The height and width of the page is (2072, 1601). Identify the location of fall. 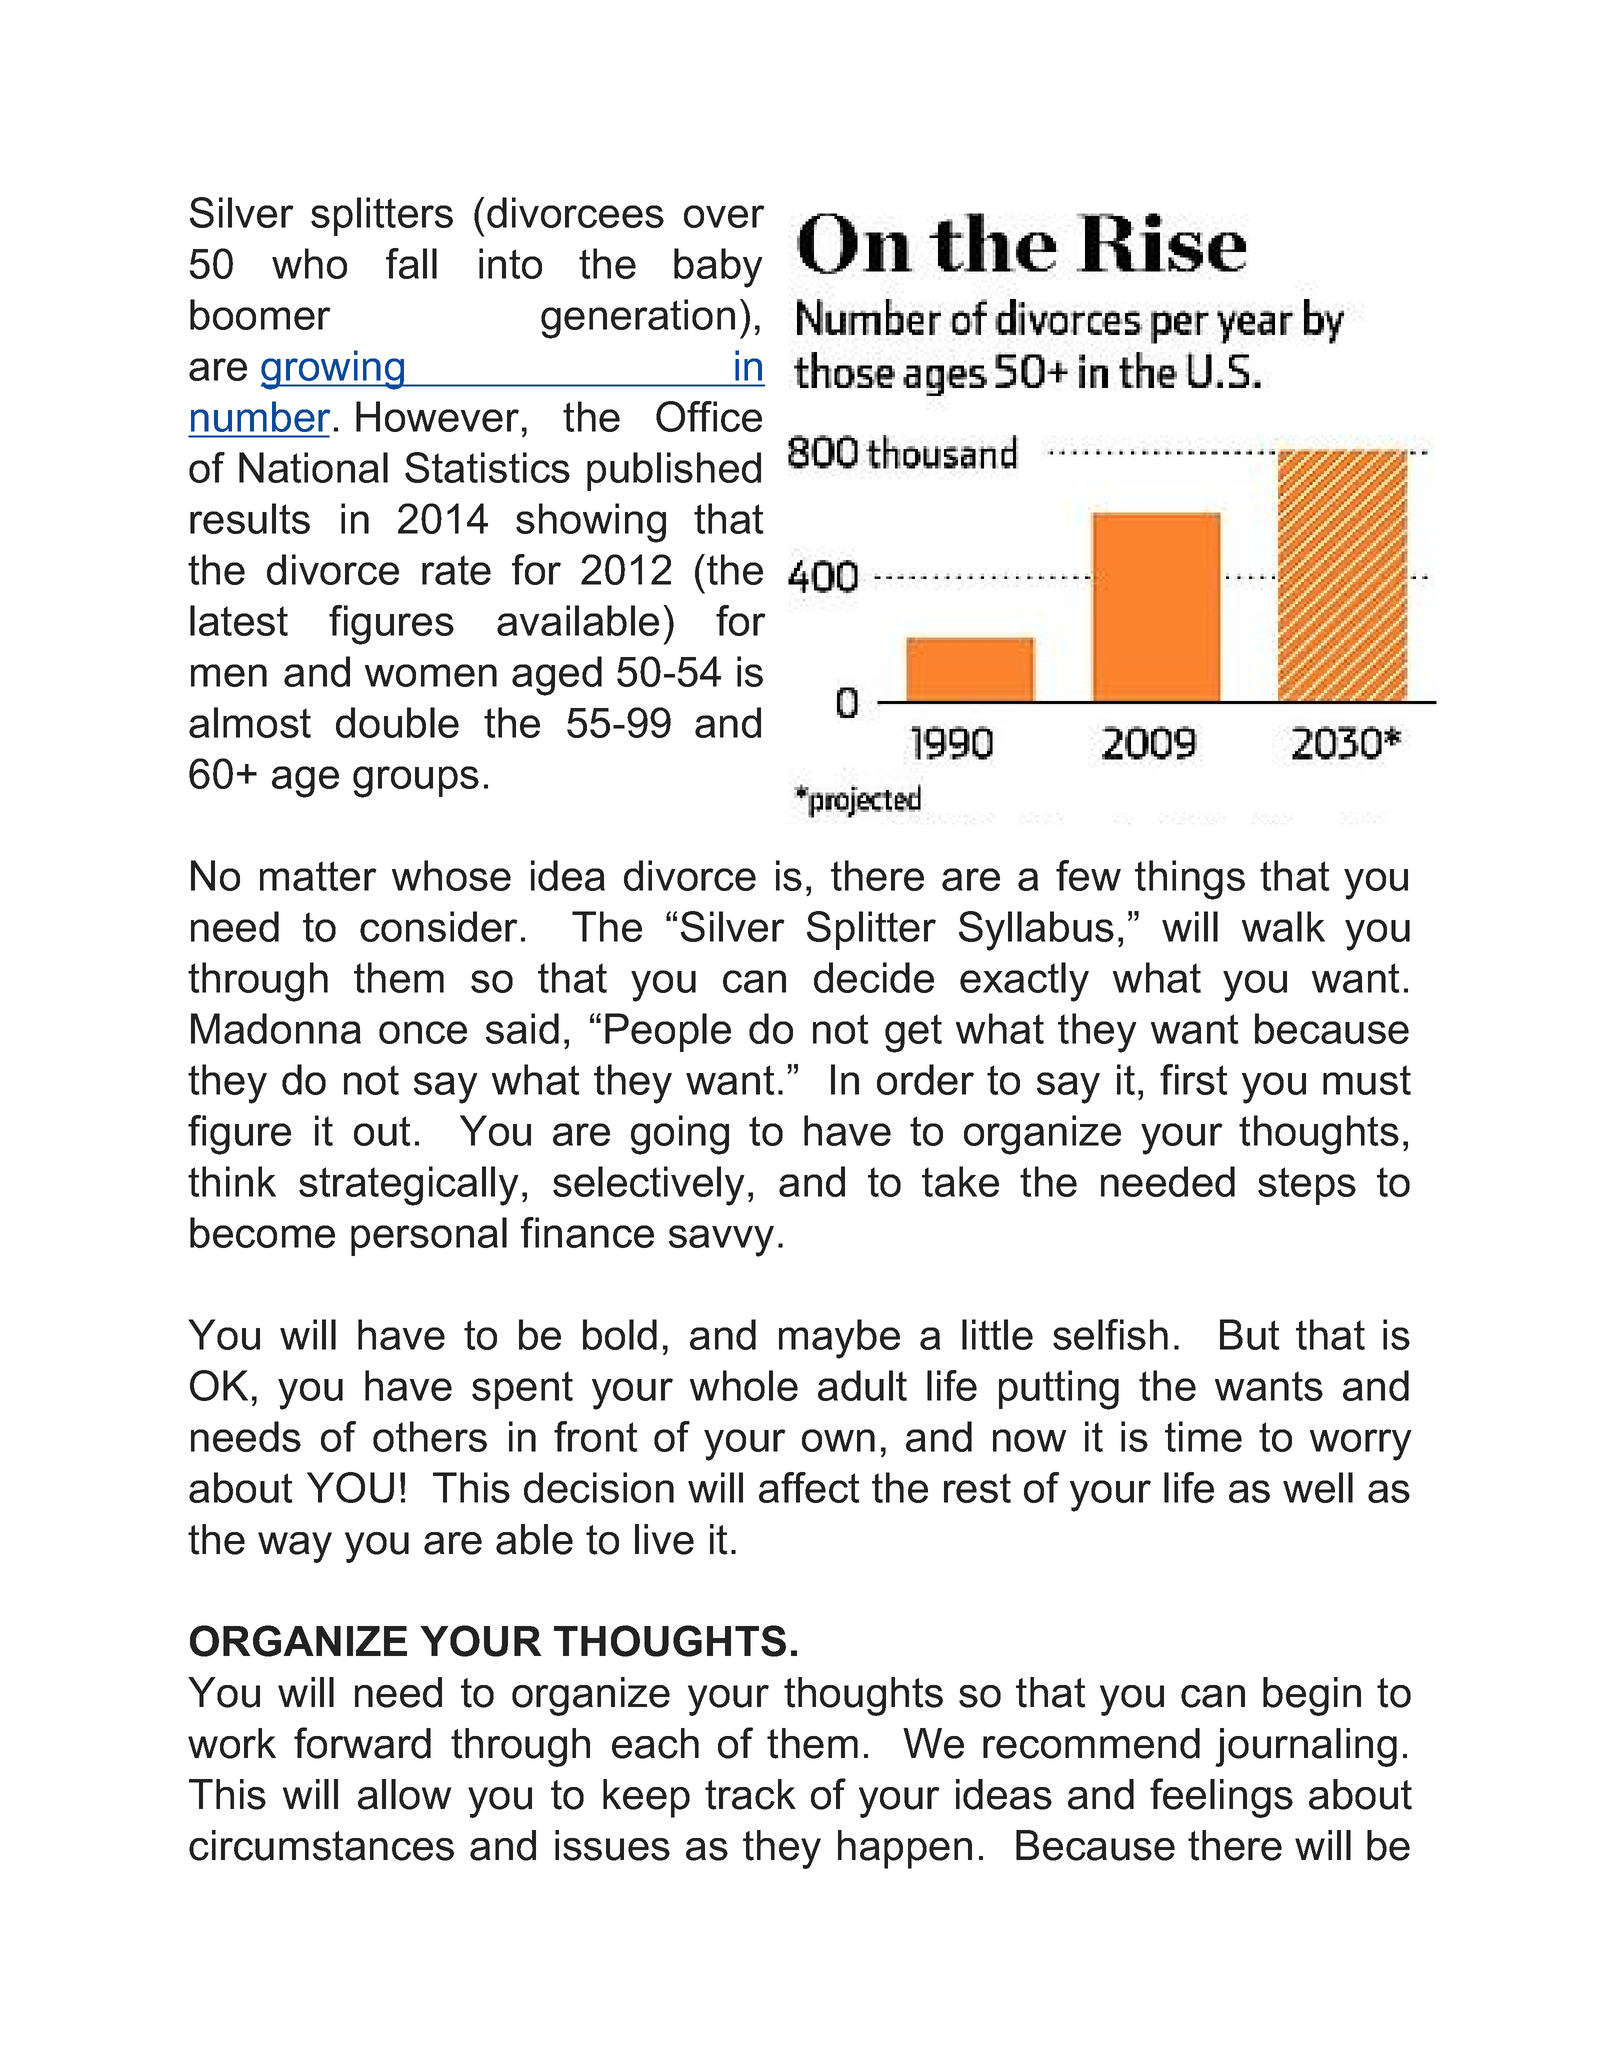
(411, 263).
